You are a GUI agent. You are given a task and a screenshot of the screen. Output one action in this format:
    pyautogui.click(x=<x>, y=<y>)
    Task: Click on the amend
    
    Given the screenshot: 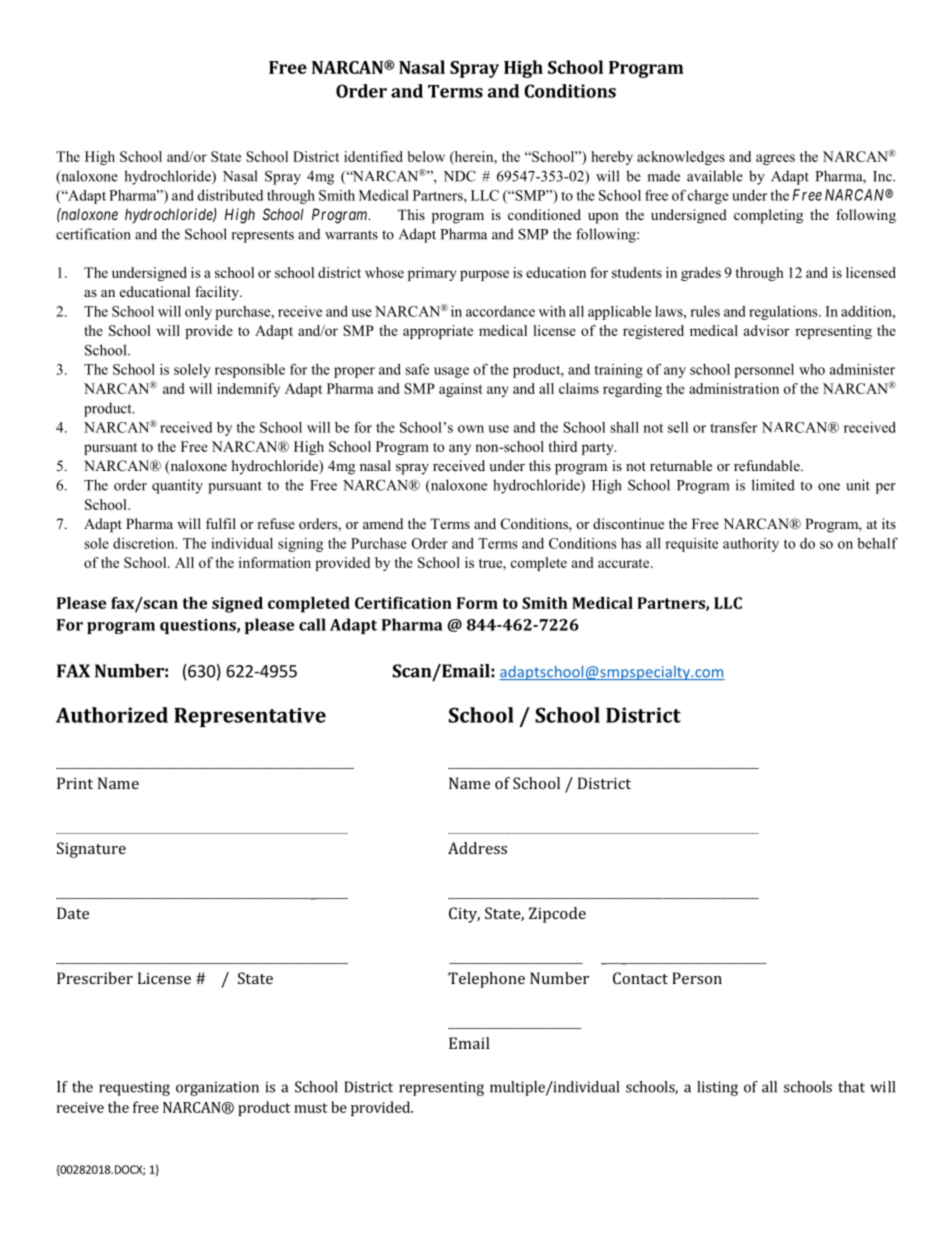 What is the action you would take?
    pyautogui.click(x=383, y=523)
